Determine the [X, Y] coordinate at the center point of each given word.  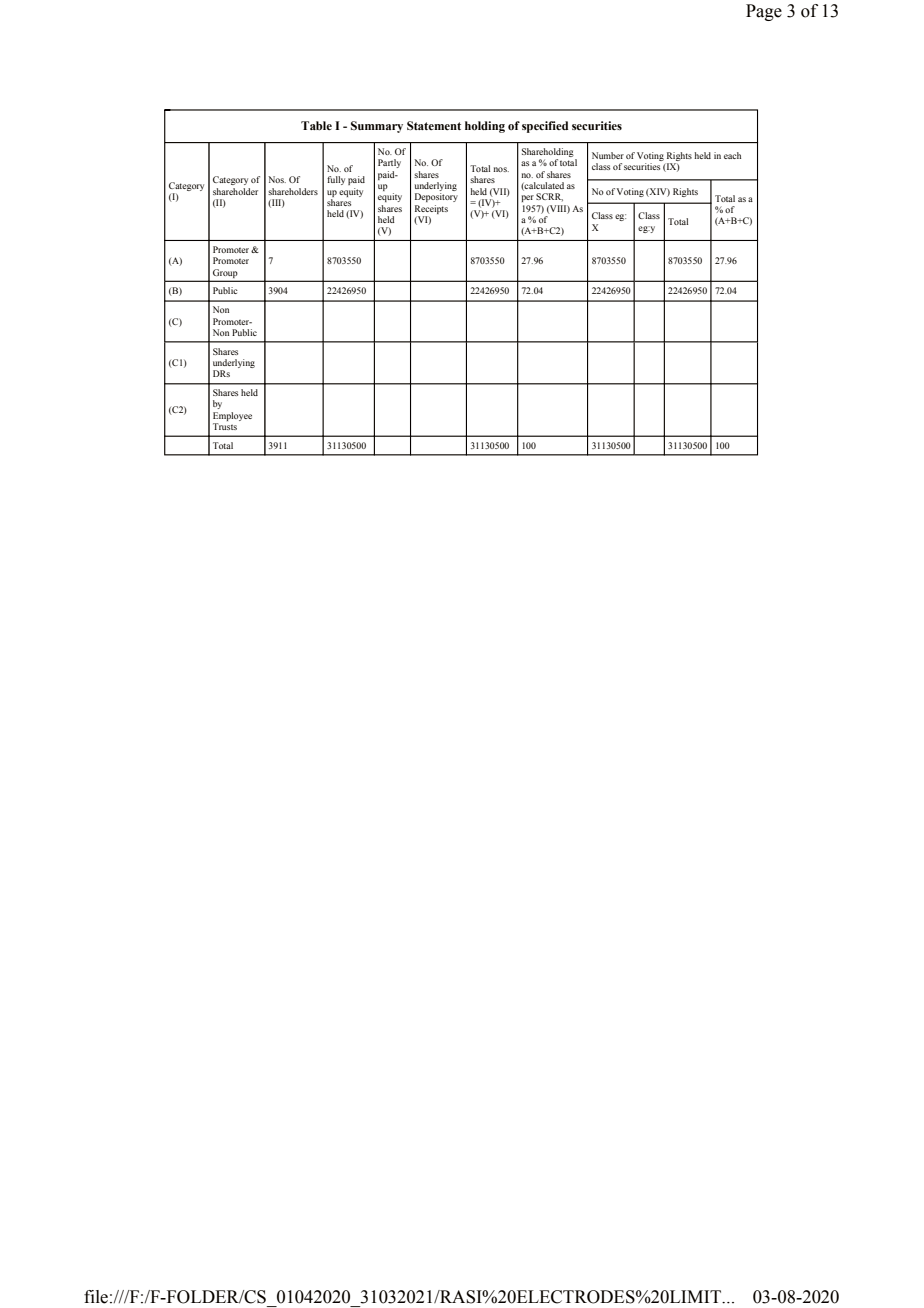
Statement [434, 126]
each [732, 155]
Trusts [225, 426]
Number [608, 155]
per [528, 198]
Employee [232, 416]
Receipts [431, 209]
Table [316, 125]
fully [336, 180]
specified [545, 127]
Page [764, 12]
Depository [436, 197]
